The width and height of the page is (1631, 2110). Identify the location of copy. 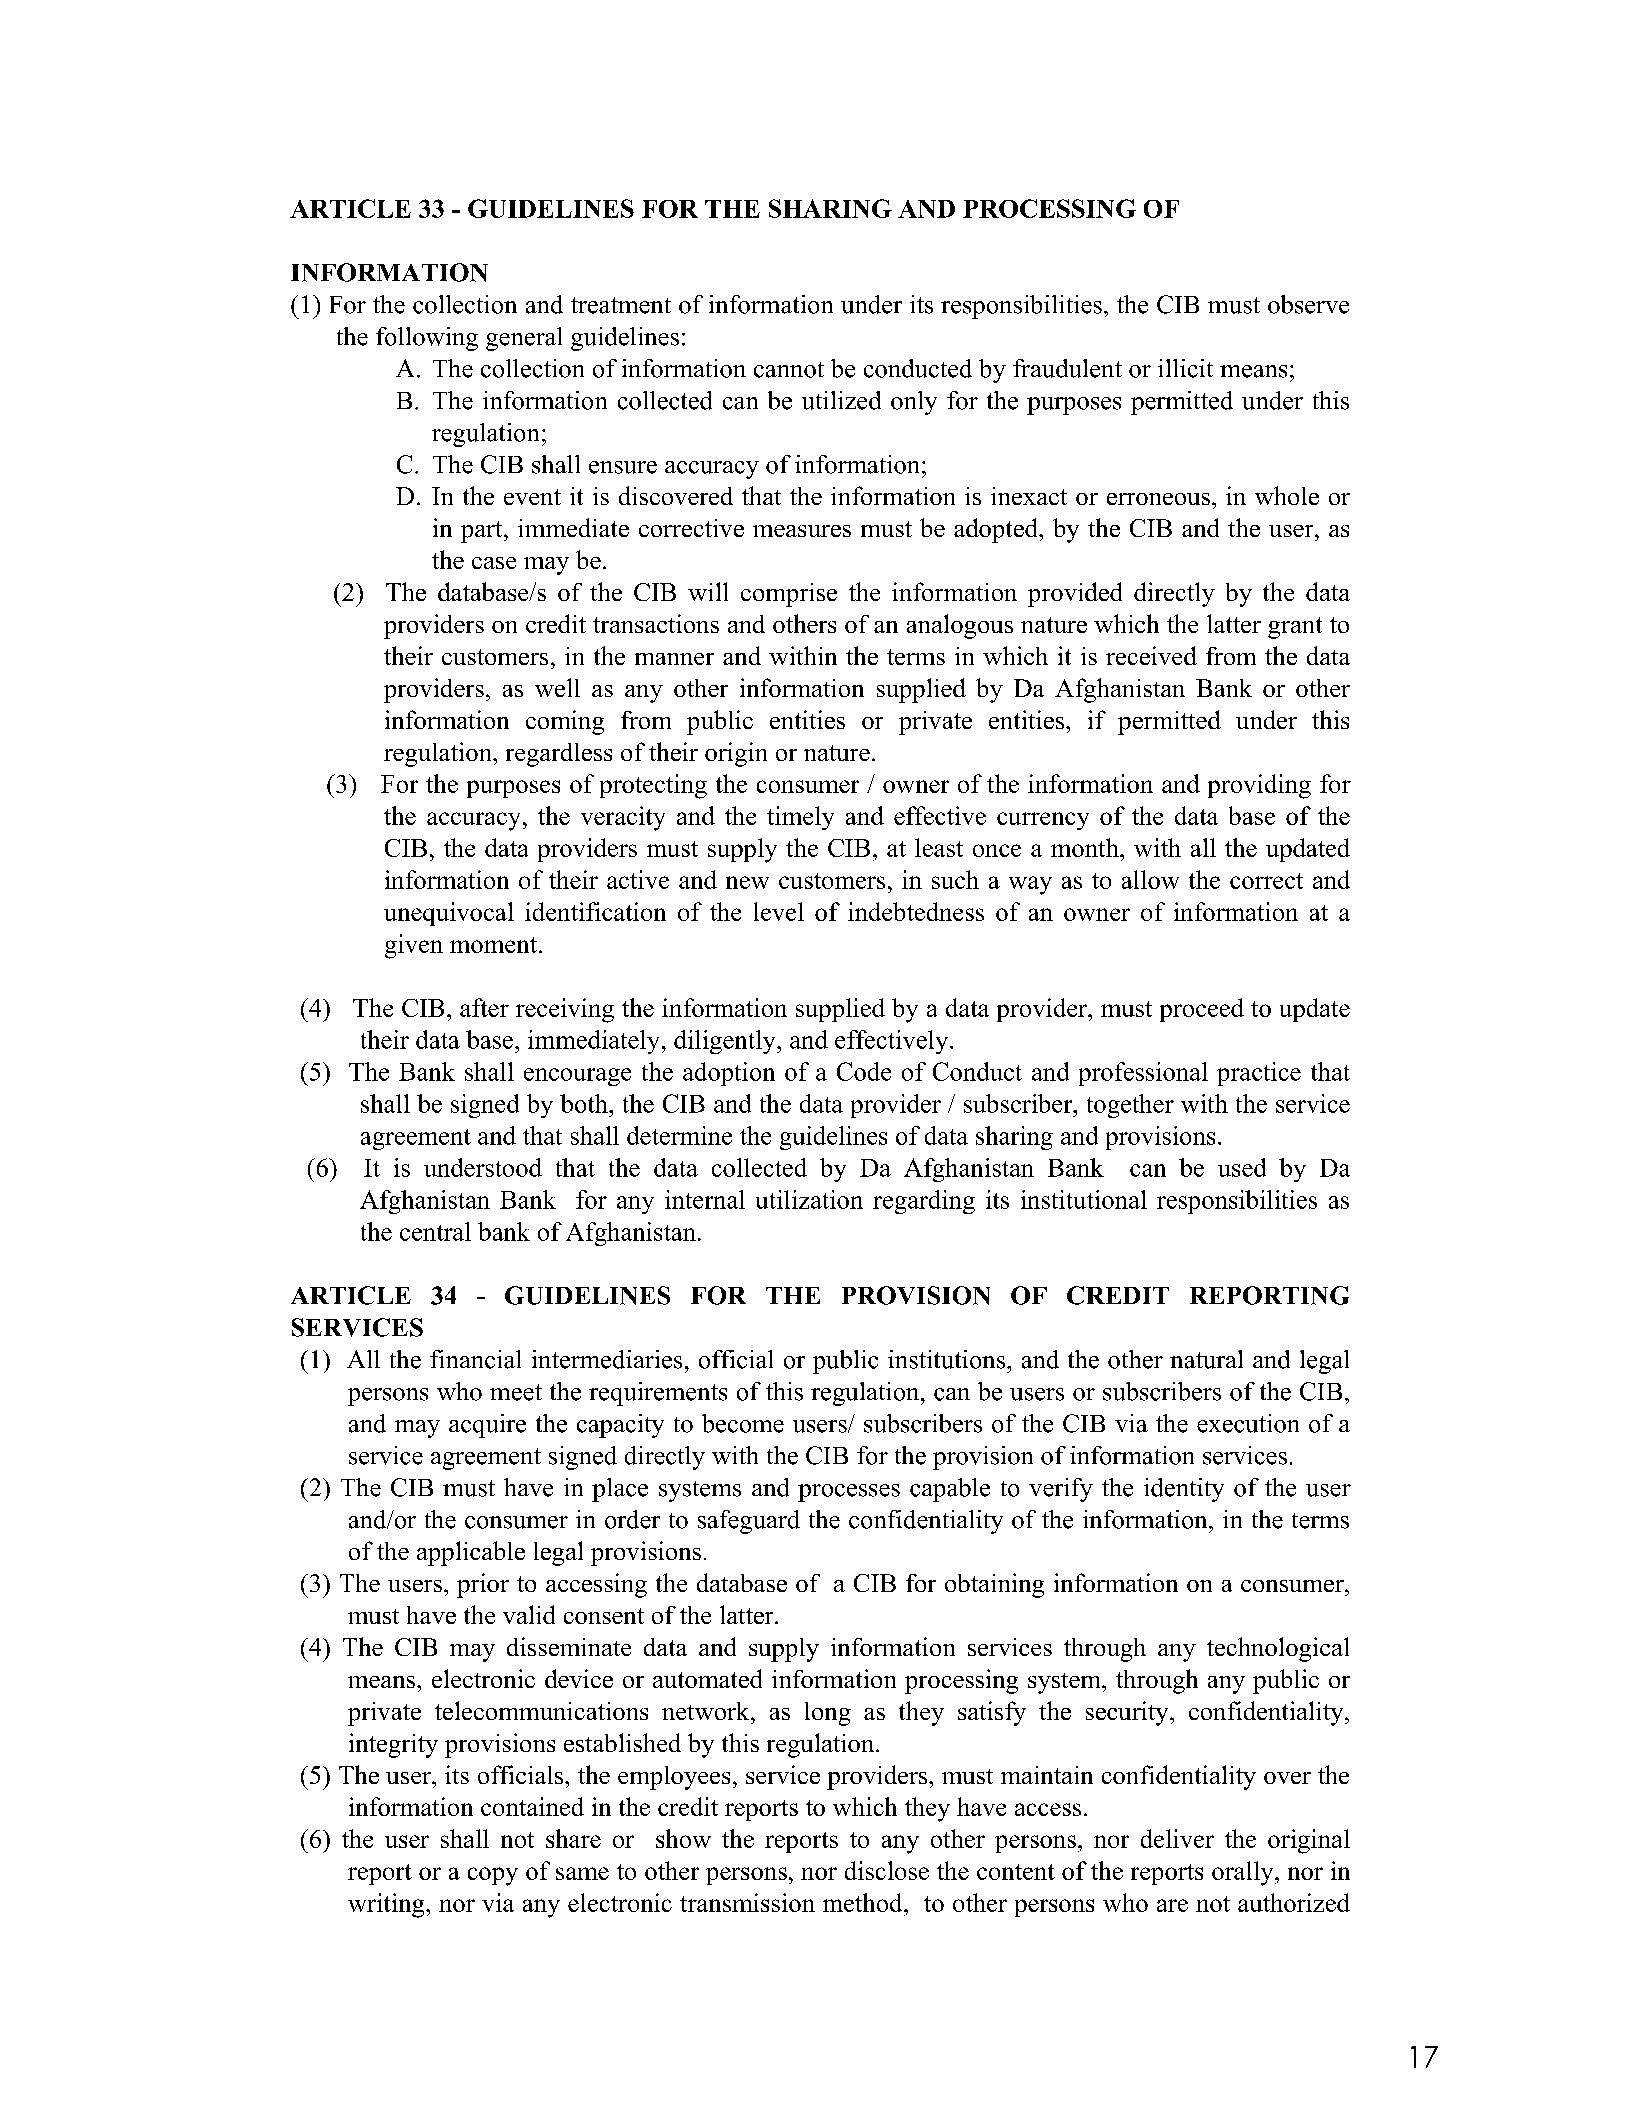
(493, 1876).
